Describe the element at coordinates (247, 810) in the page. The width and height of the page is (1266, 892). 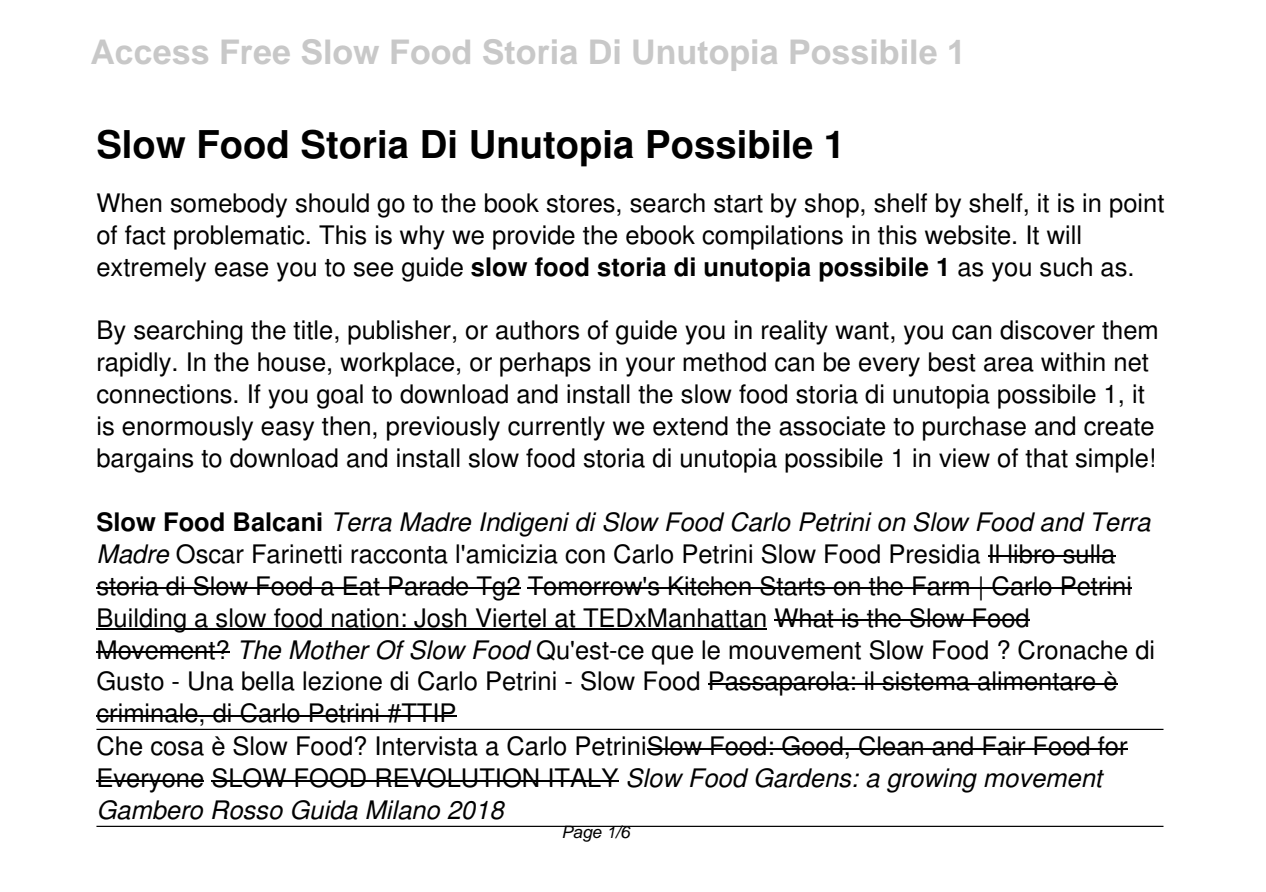
I see `Rosso` at that location.
